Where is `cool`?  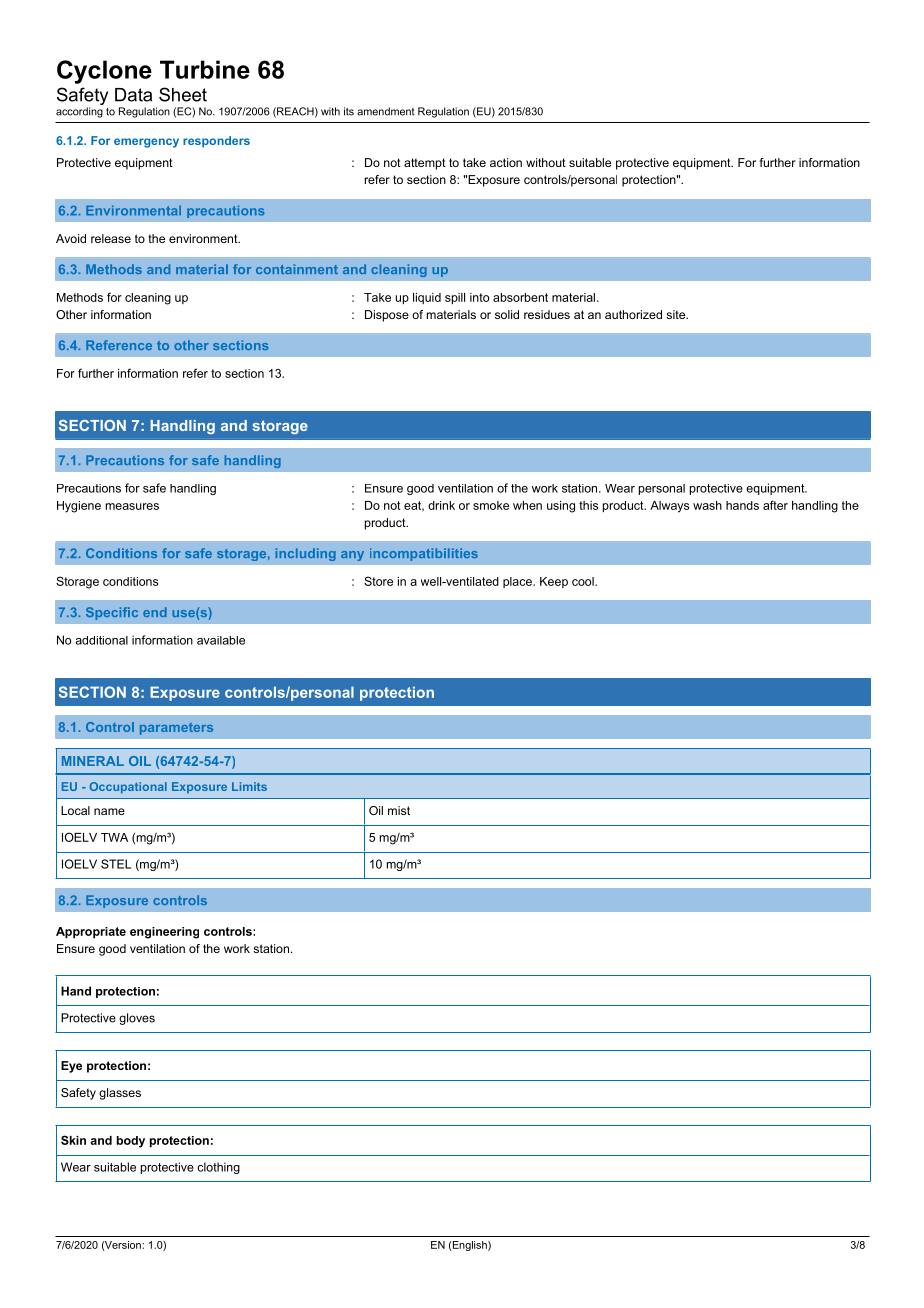
cool is located at coordinates (584, 581).
